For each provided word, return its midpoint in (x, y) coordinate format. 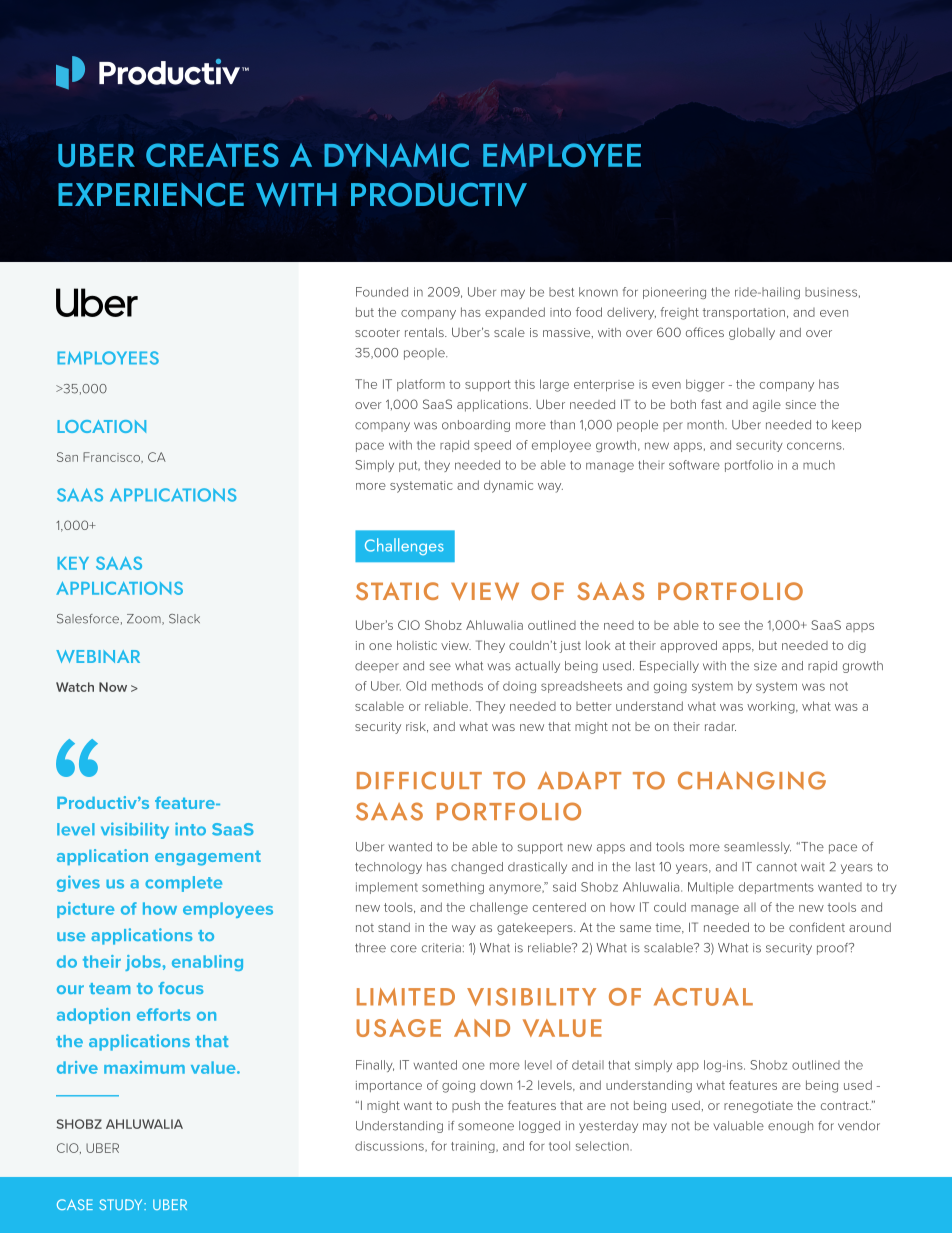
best (561, 292)
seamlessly (757, 848)
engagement (208, 858)
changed (477, 868)
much (819, 465)
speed (492, 446)
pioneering (674, 293)
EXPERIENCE (151, 194)
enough (790, 1127)
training (474, 1147)
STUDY (122, 1204)
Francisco (112, 457)
